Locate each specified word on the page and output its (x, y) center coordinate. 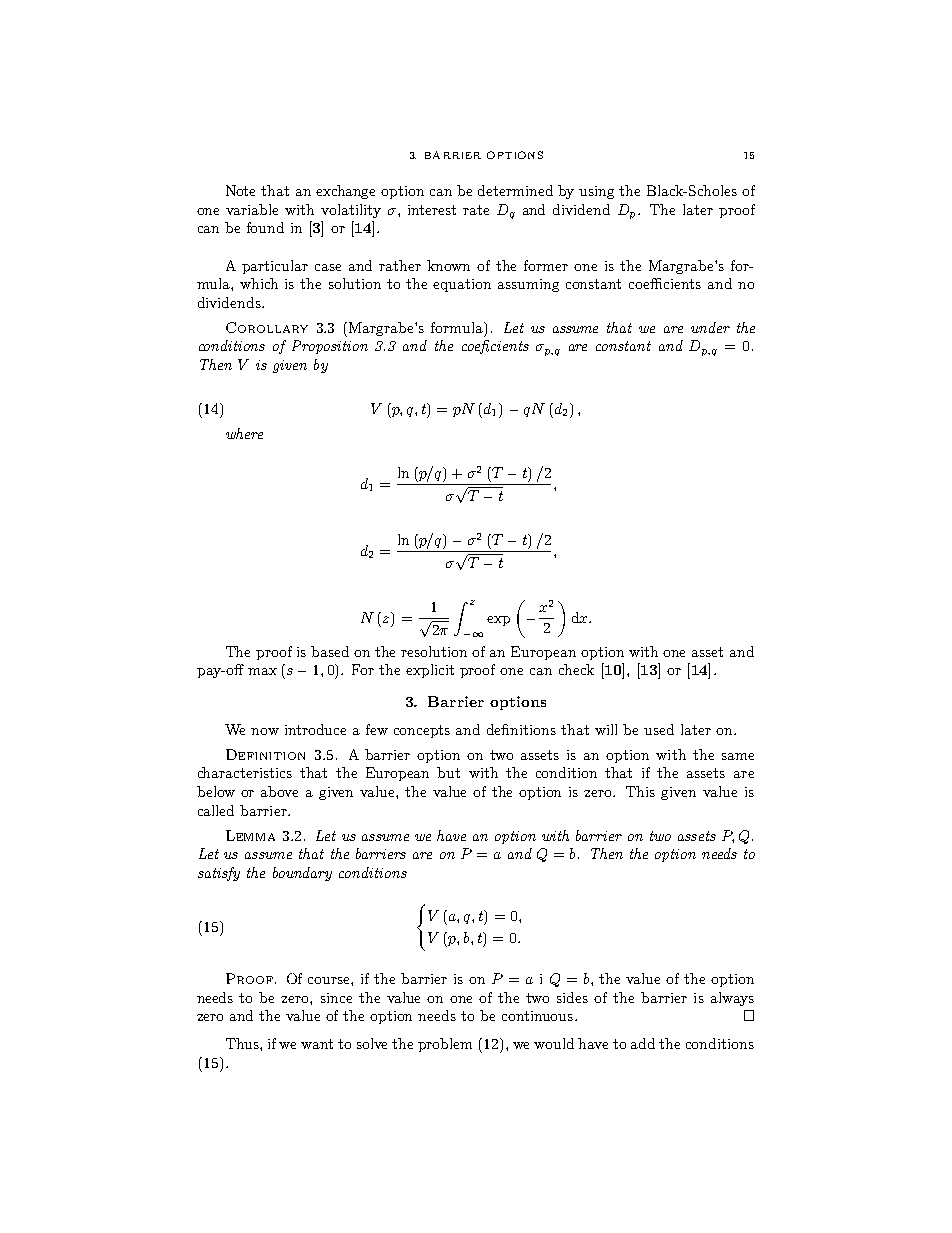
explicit (430, 671)
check (576, 669)
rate (476, 210)
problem (445, 1045)
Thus (243, 1043)
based (330, 651)
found (265, 227)
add (643, 1043)
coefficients (665, 283)
